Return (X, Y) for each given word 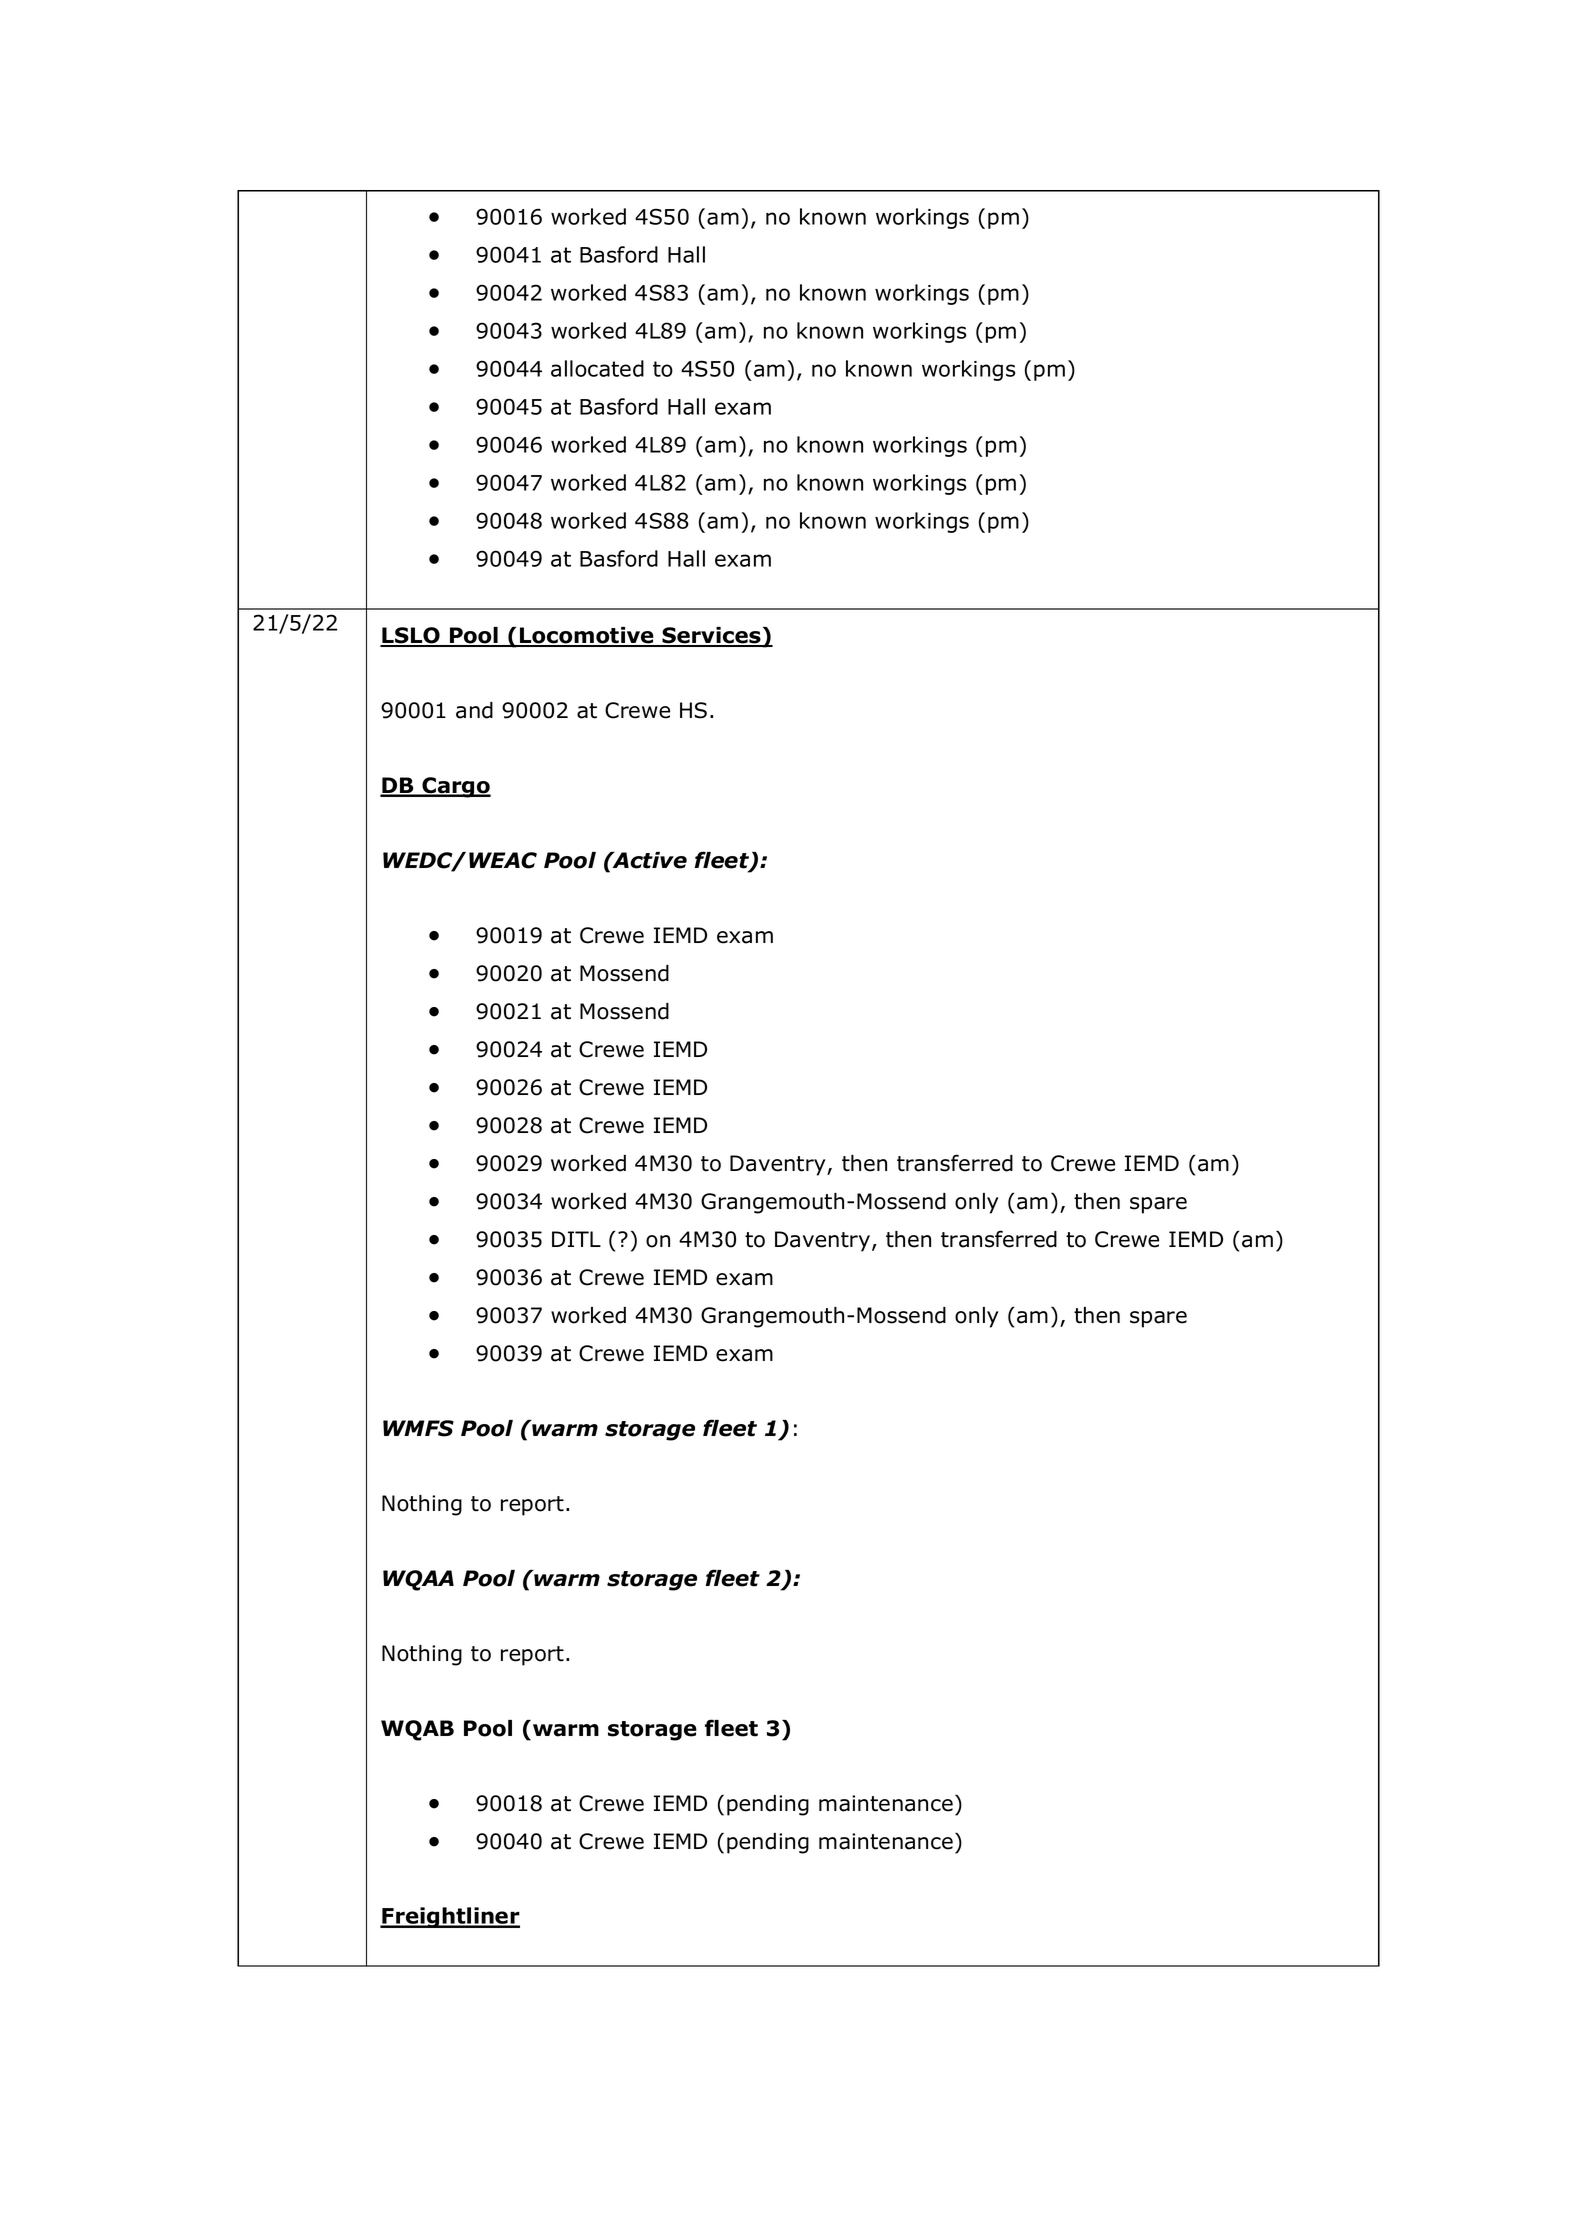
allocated (597, 368)
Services (711, 636)
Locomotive (587, 636)
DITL (576, 1239)
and (474, 710)
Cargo (455, 787)
